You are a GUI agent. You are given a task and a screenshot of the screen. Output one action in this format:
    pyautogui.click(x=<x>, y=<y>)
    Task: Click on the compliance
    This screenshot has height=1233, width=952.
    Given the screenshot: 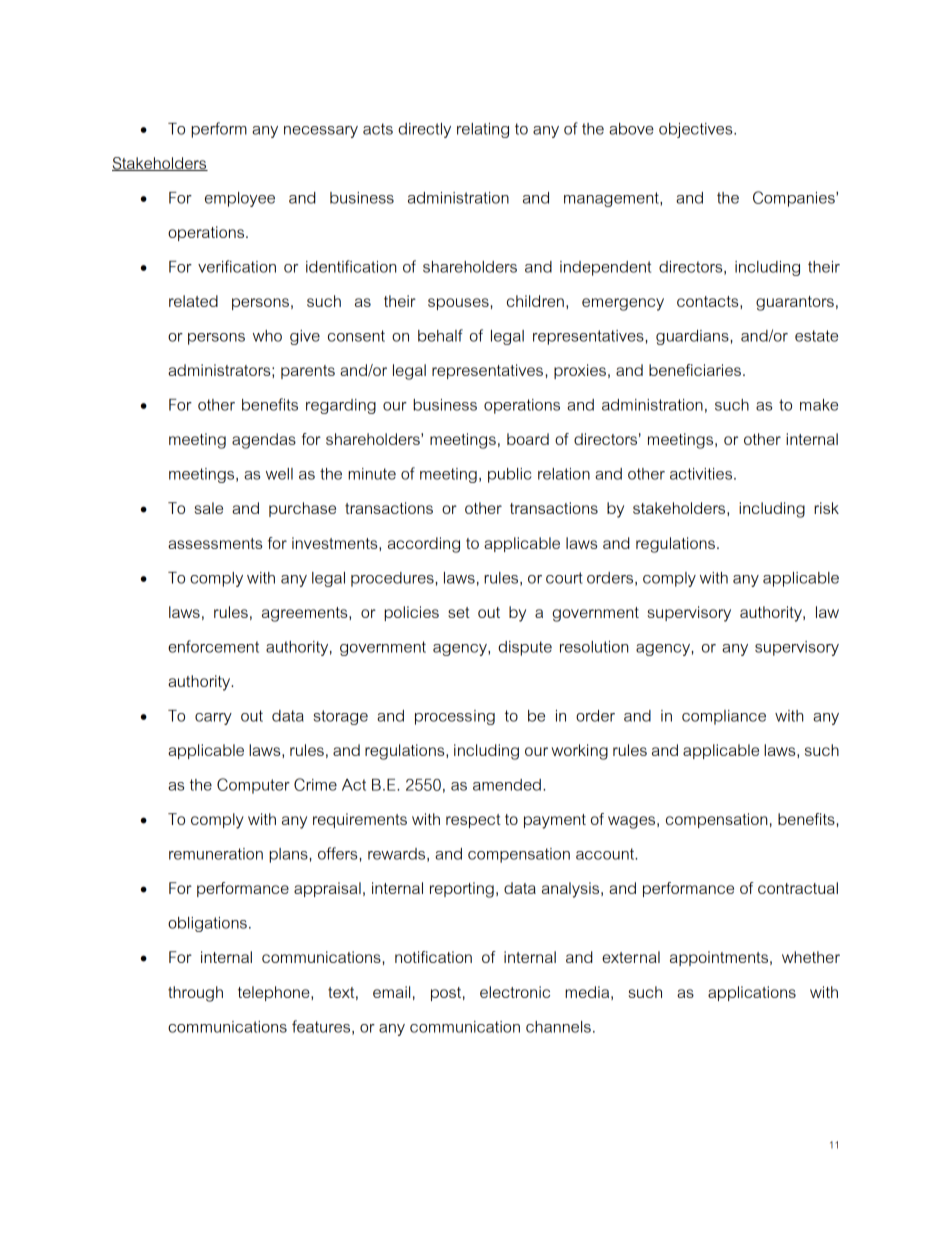 What is the action you would take?
    pyautogui.click(x=724, y=717)
